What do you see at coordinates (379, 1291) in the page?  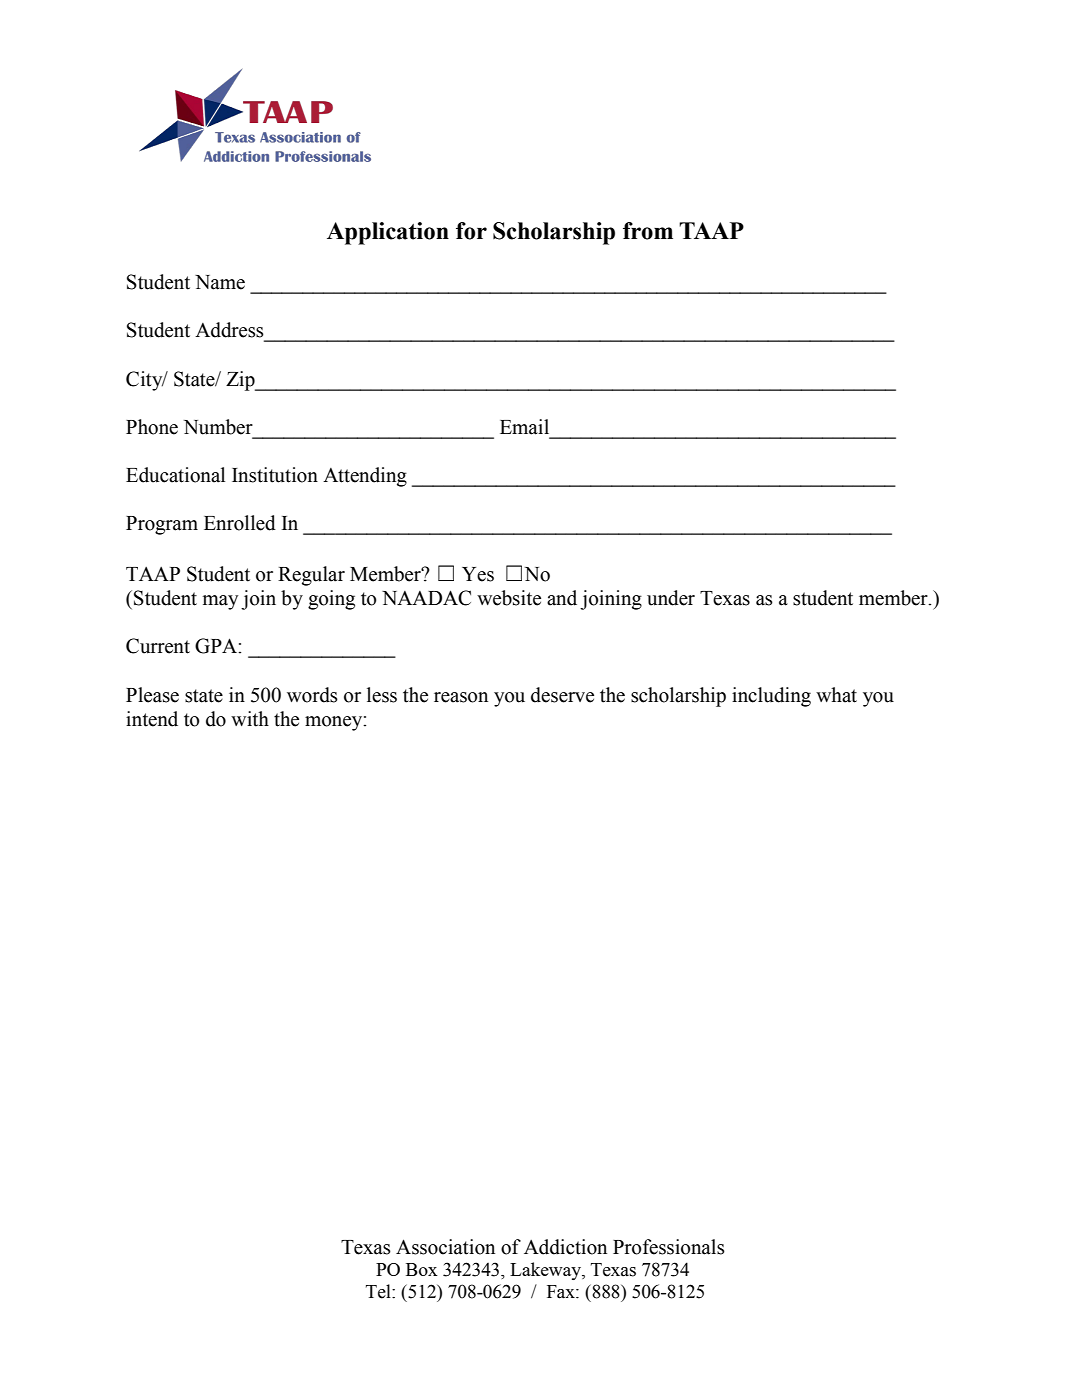 I see `Tel` at bounding box center [379, 1291].
